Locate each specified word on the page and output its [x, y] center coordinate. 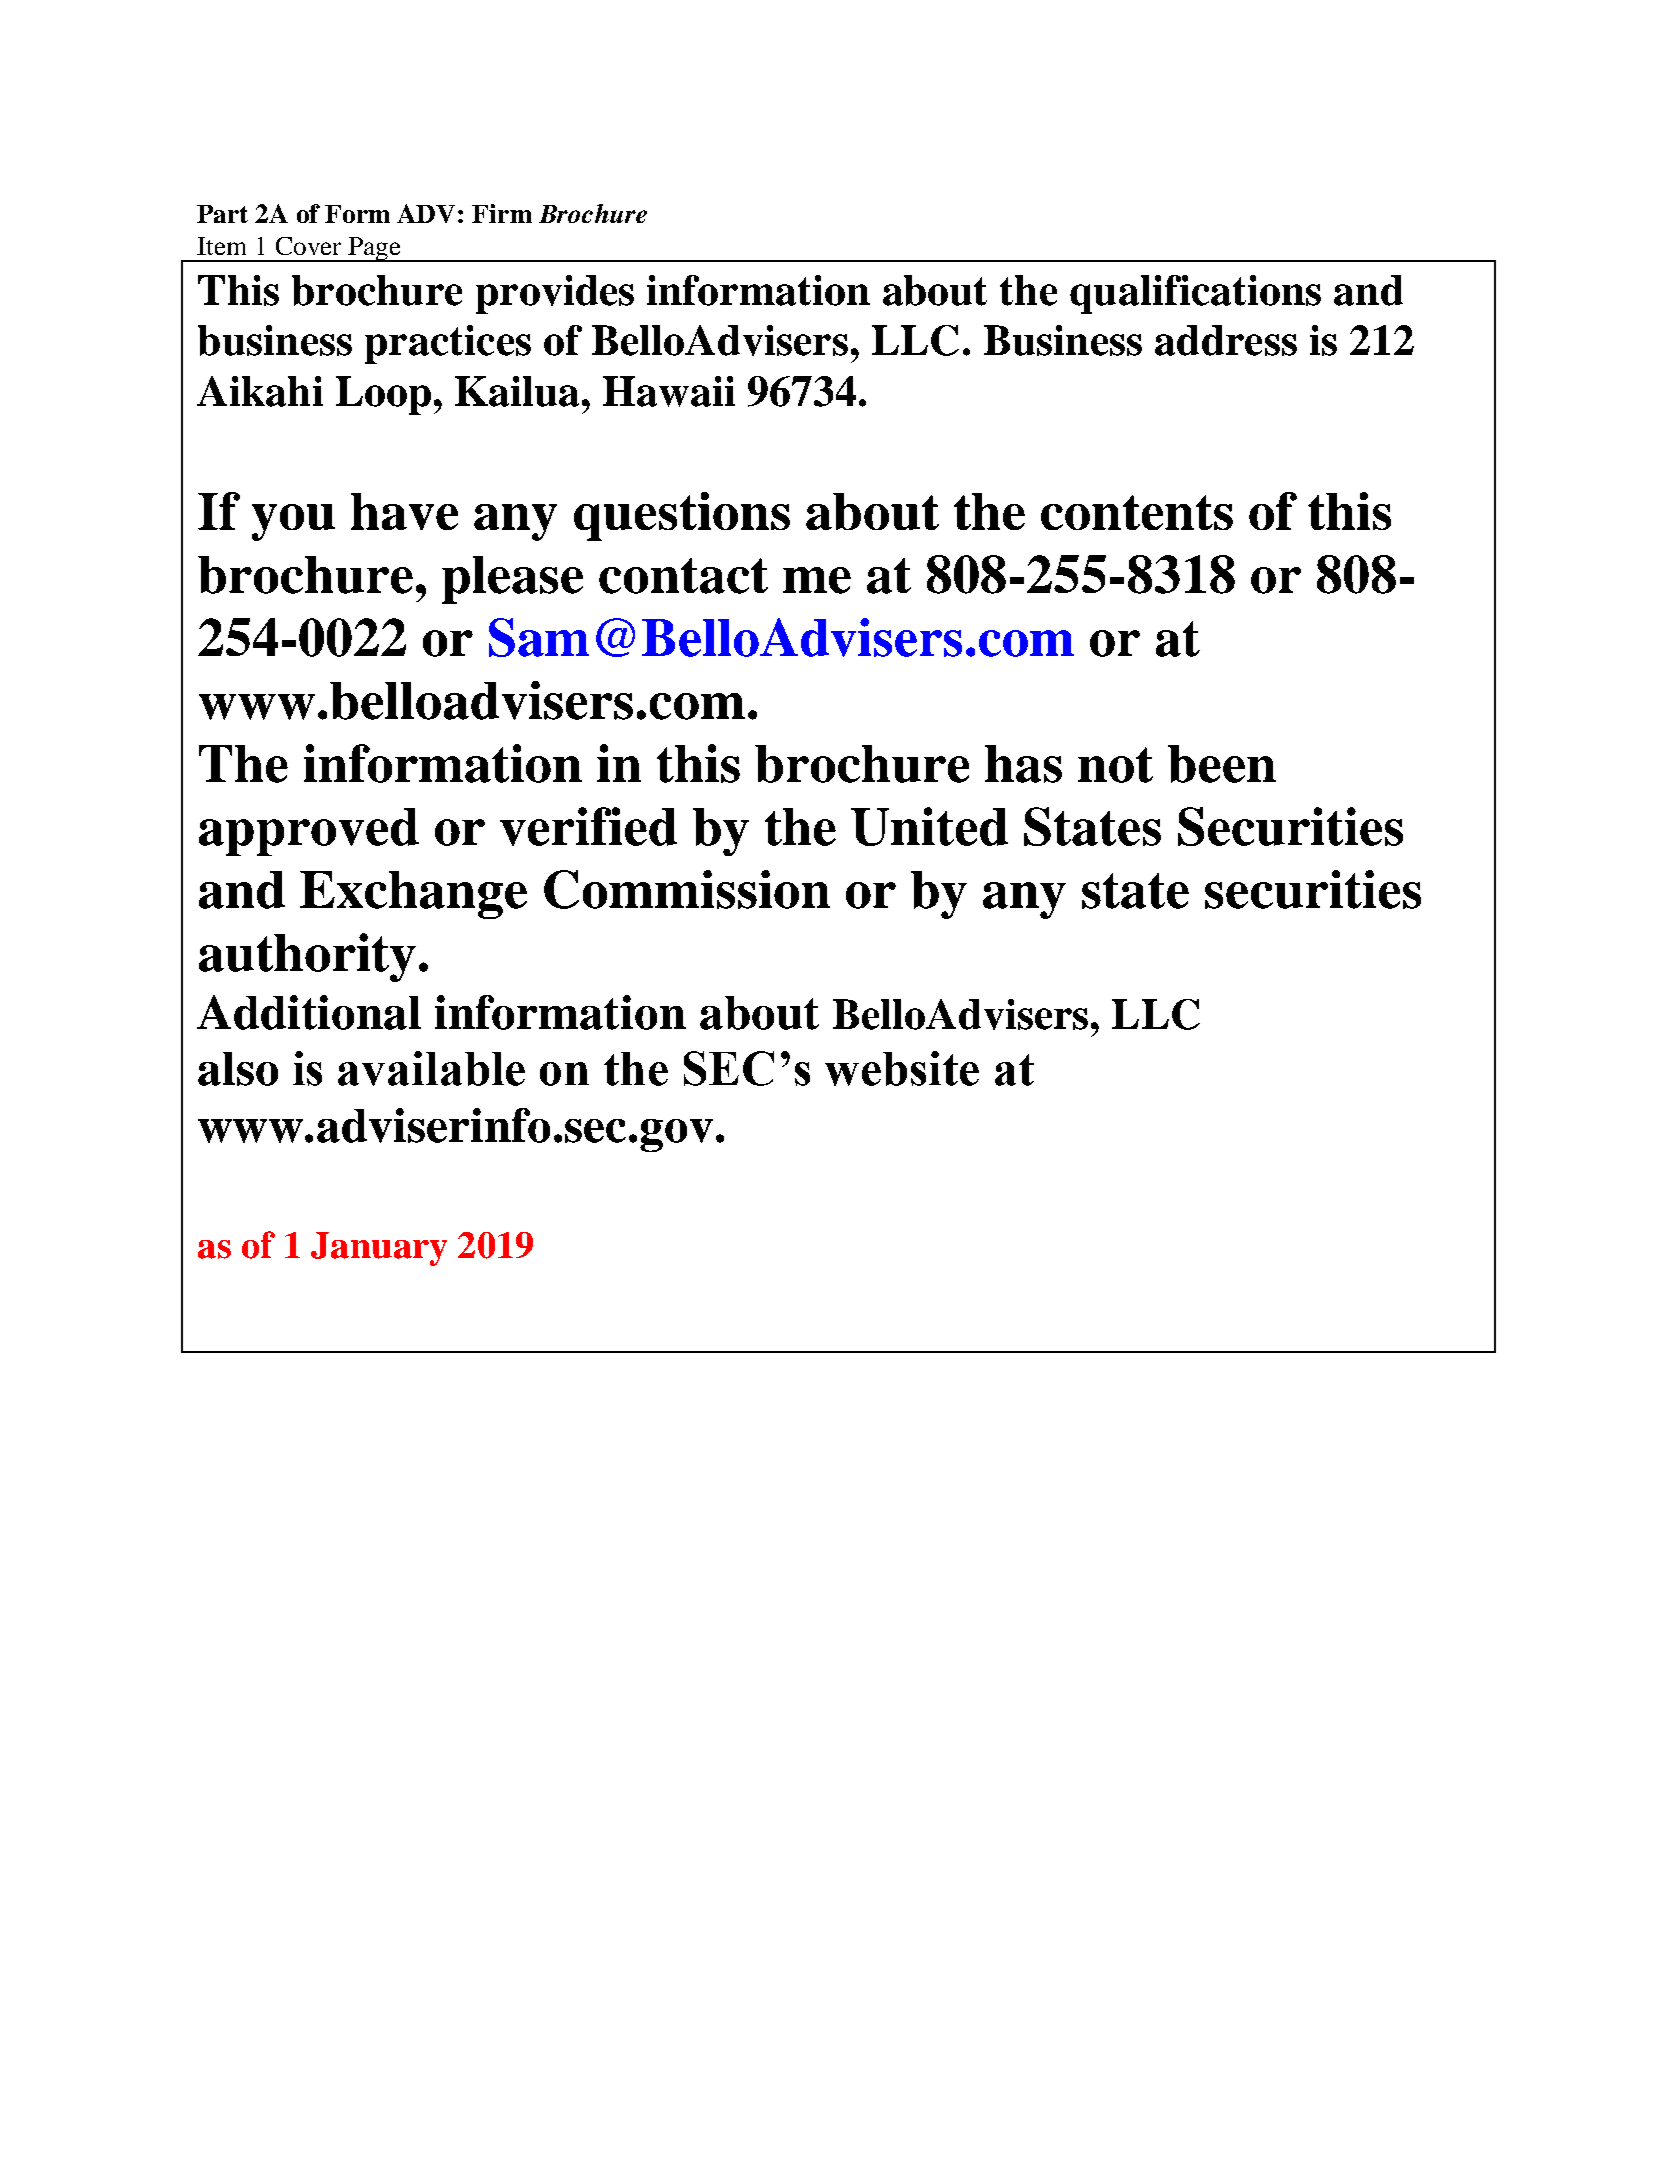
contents [1137, 512]
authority [307, 957]
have [404, 511]
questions [682, 516]
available [431, 1068]
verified [588, 826]
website [902, 1068]
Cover [308, 246]
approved [309, 832]
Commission [687, 889]
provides [555, 294]
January [379, 1249]
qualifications [1195, 294]
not [1115, 765]
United [929, 826]
